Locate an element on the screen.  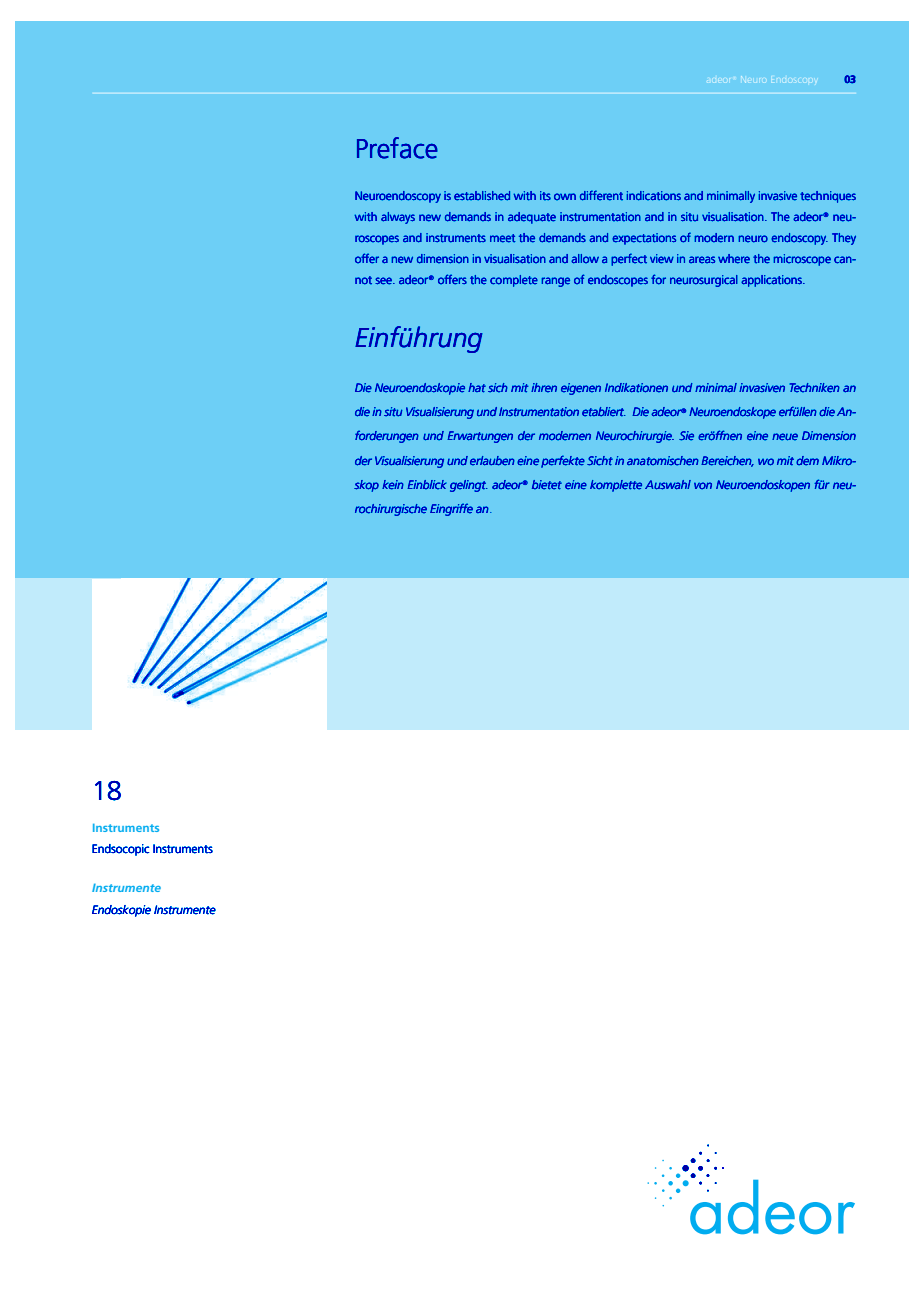
applications is located at coordinates (773, 281).
